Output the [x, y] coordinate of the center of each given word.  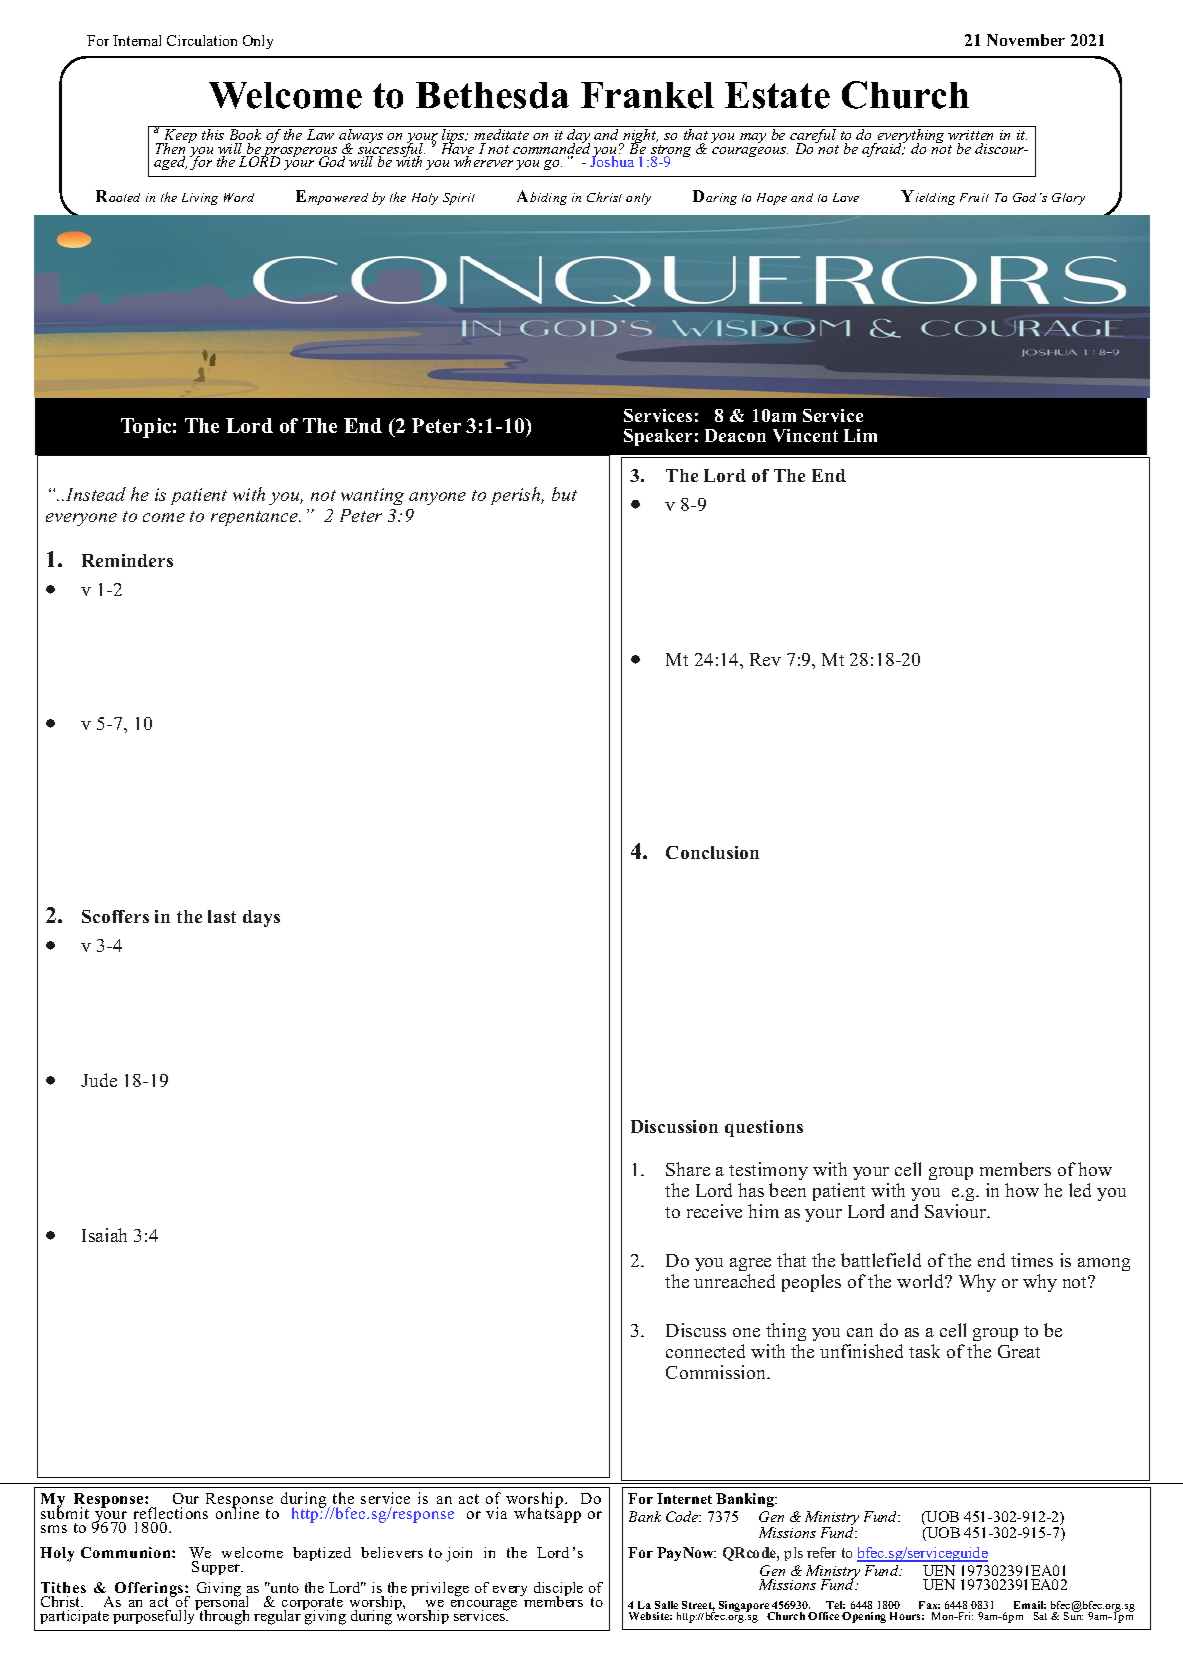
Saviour [957, 1211]
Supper [217, 1568]
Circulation [202, 40]
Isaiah [104, 1235]
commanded [553, 149]
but [564, 494]
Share [688, 1169]
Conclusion [712, 852]
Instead [96, 494]
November [1026, 40]
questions [764, 1128]
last [222, 916]
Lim [860, 435]
